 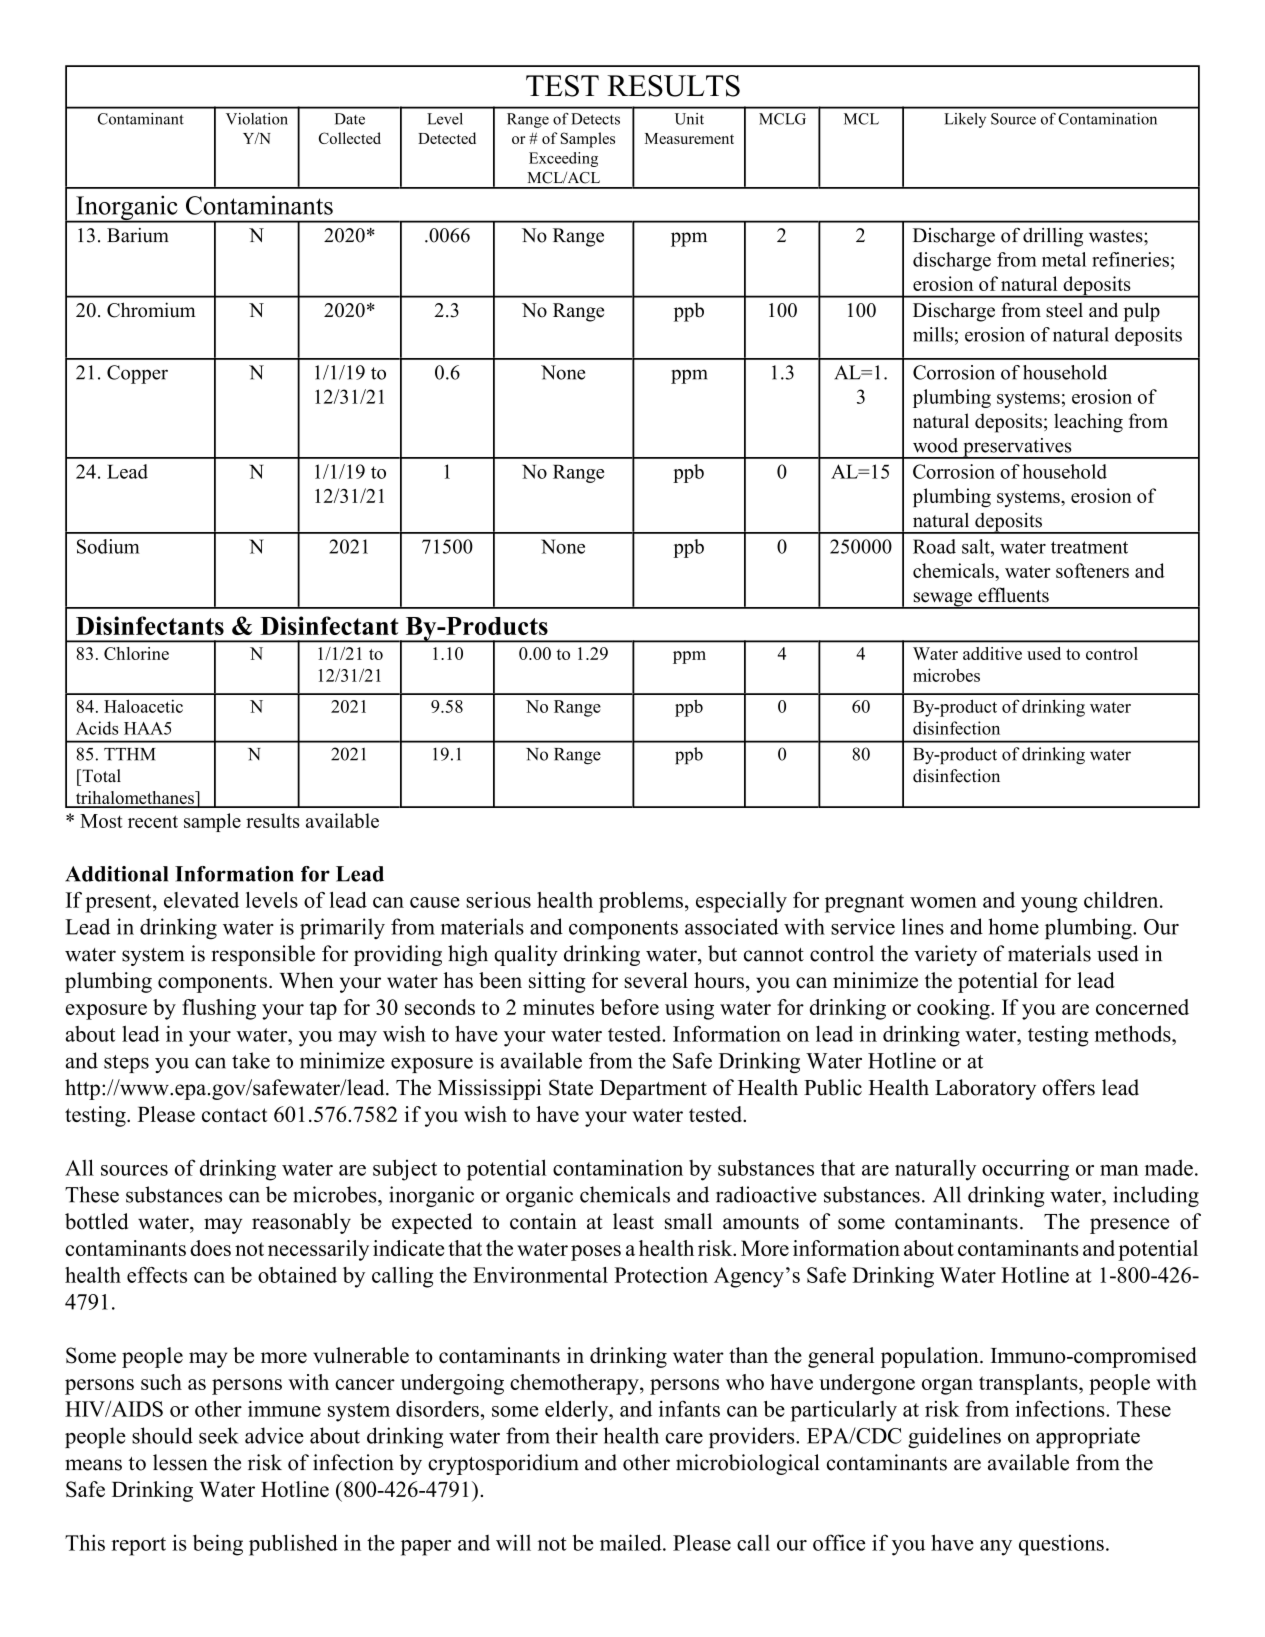 What do you see at coordinates (218, 1545) in the screenshot?
I see `being` at bounding box center [218, 1545].
